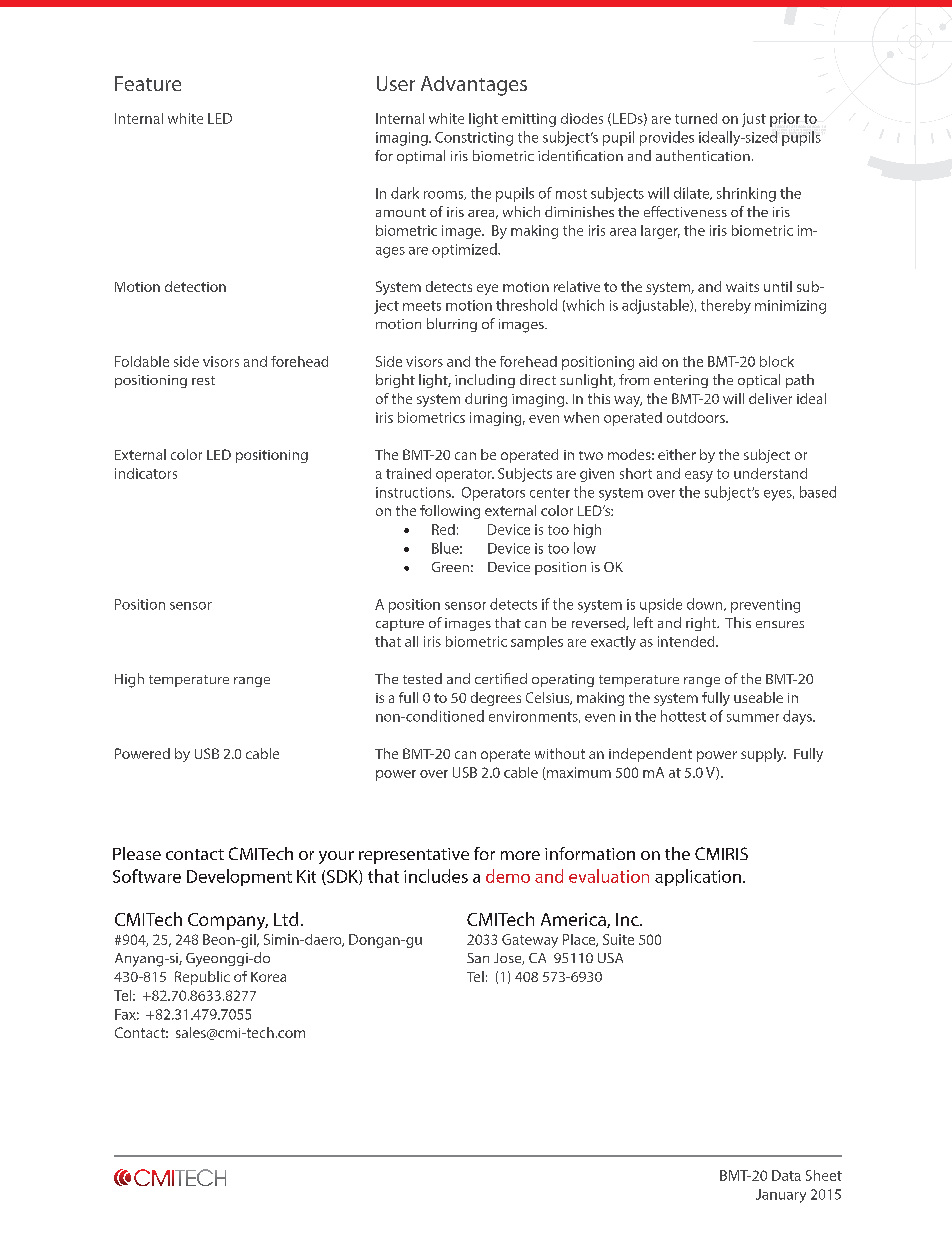  I want to click on certified, so click(501, 678).
